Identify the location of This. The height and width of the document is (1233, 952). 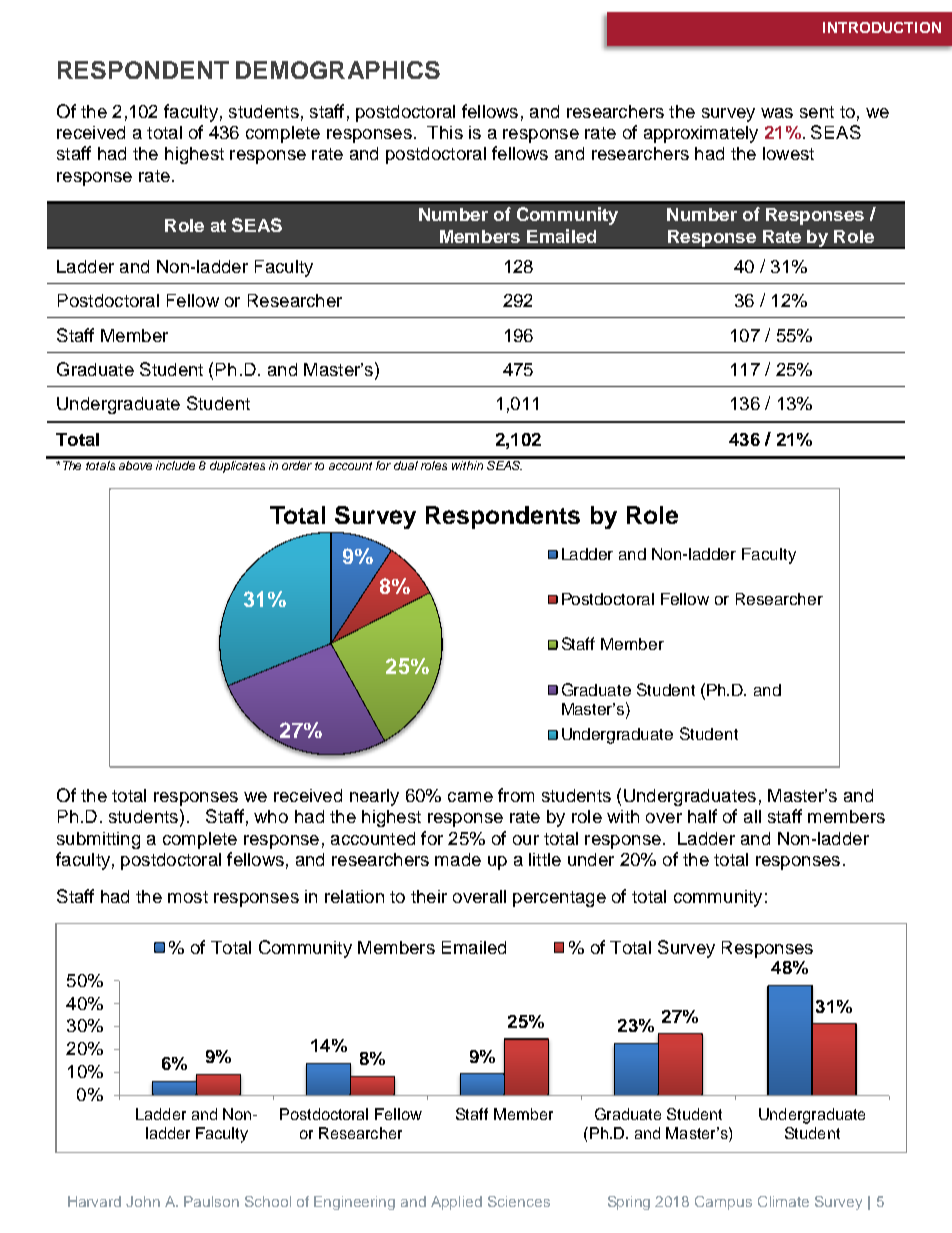
(445, 132).
